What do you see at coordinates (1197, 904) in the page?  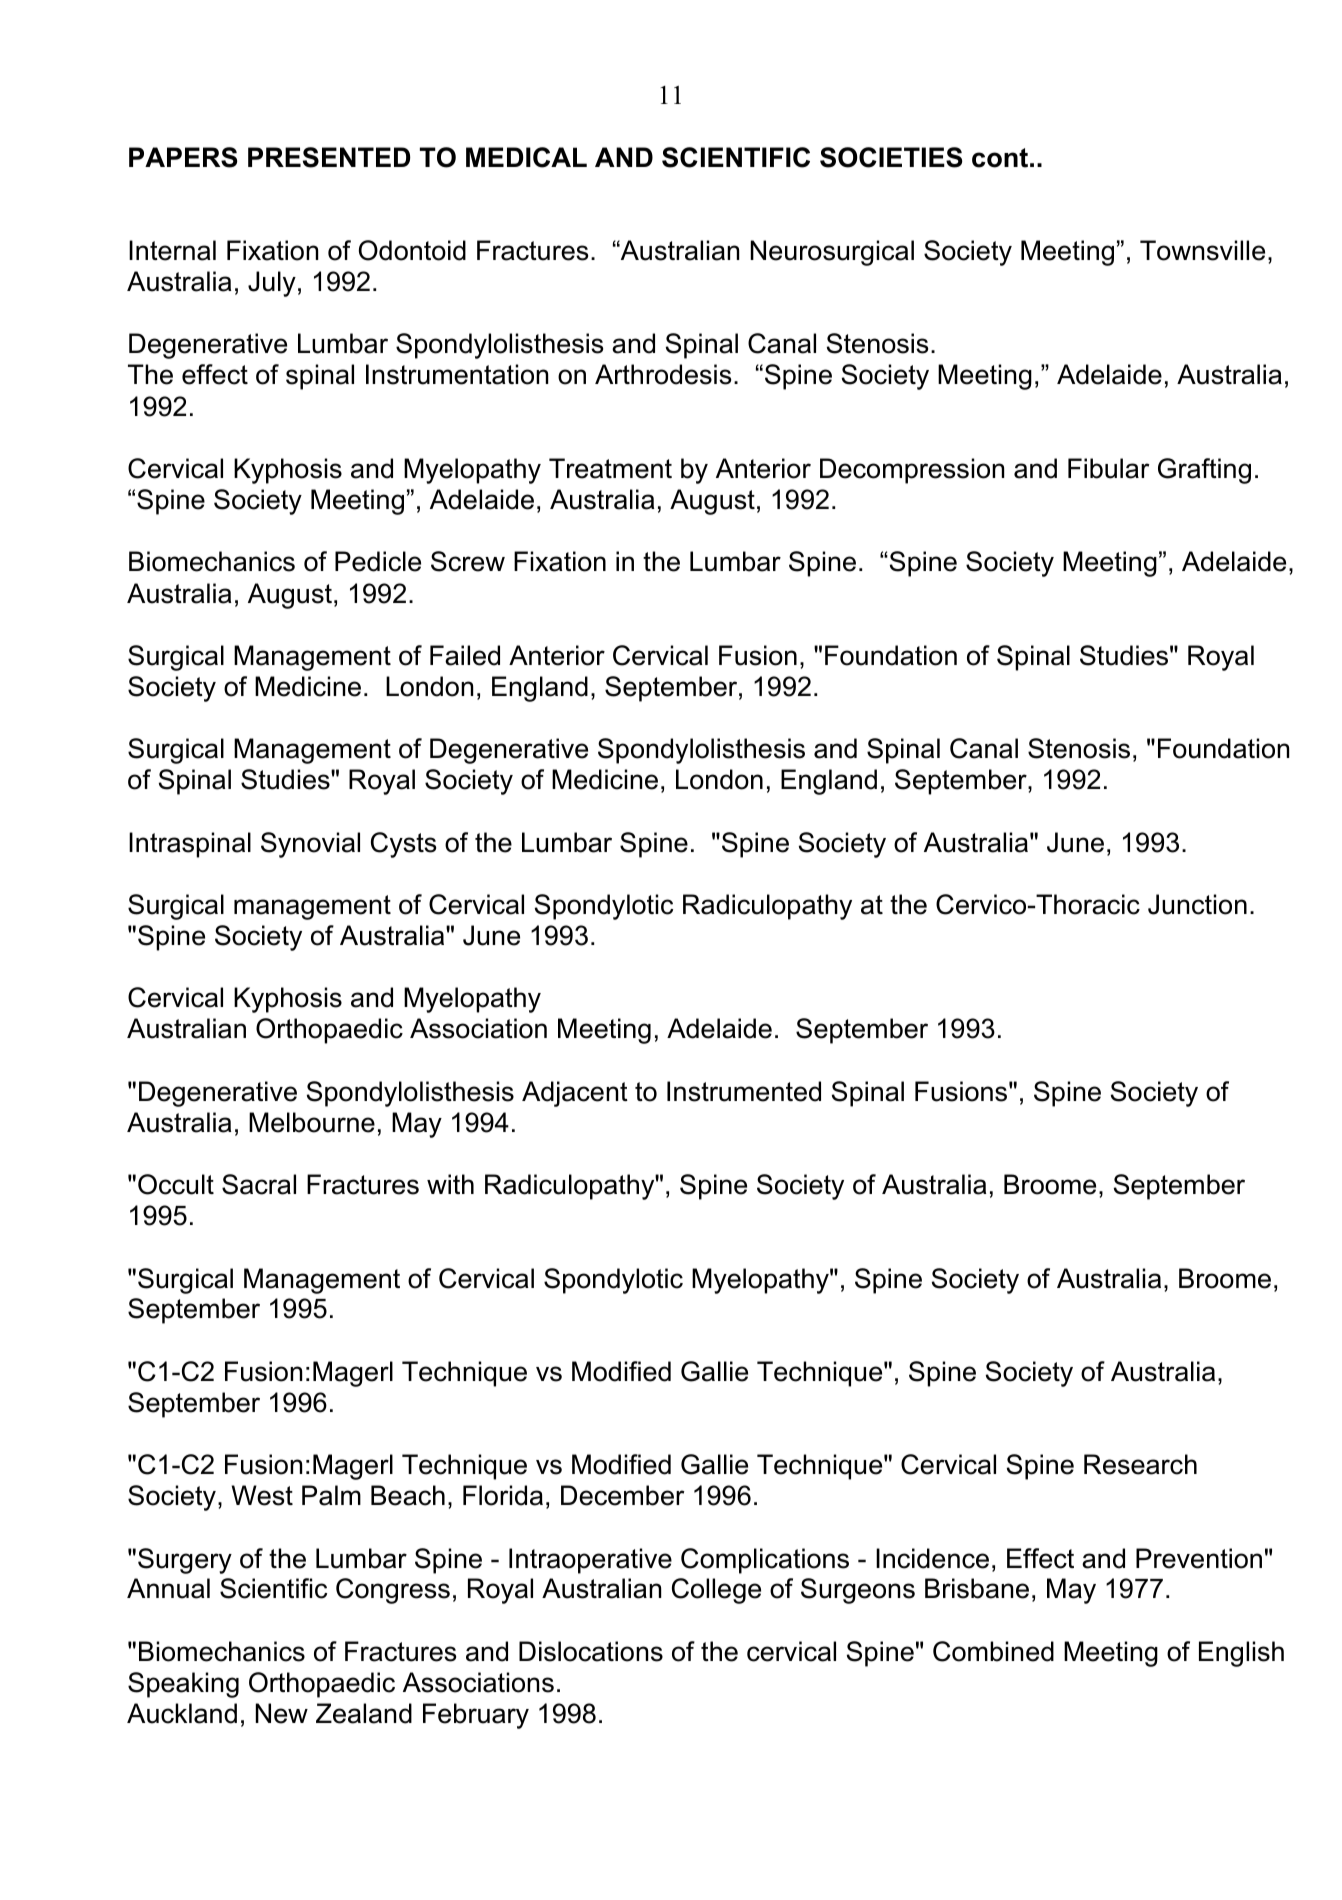 I see `Junction` at bounding box center [1197, 904].
